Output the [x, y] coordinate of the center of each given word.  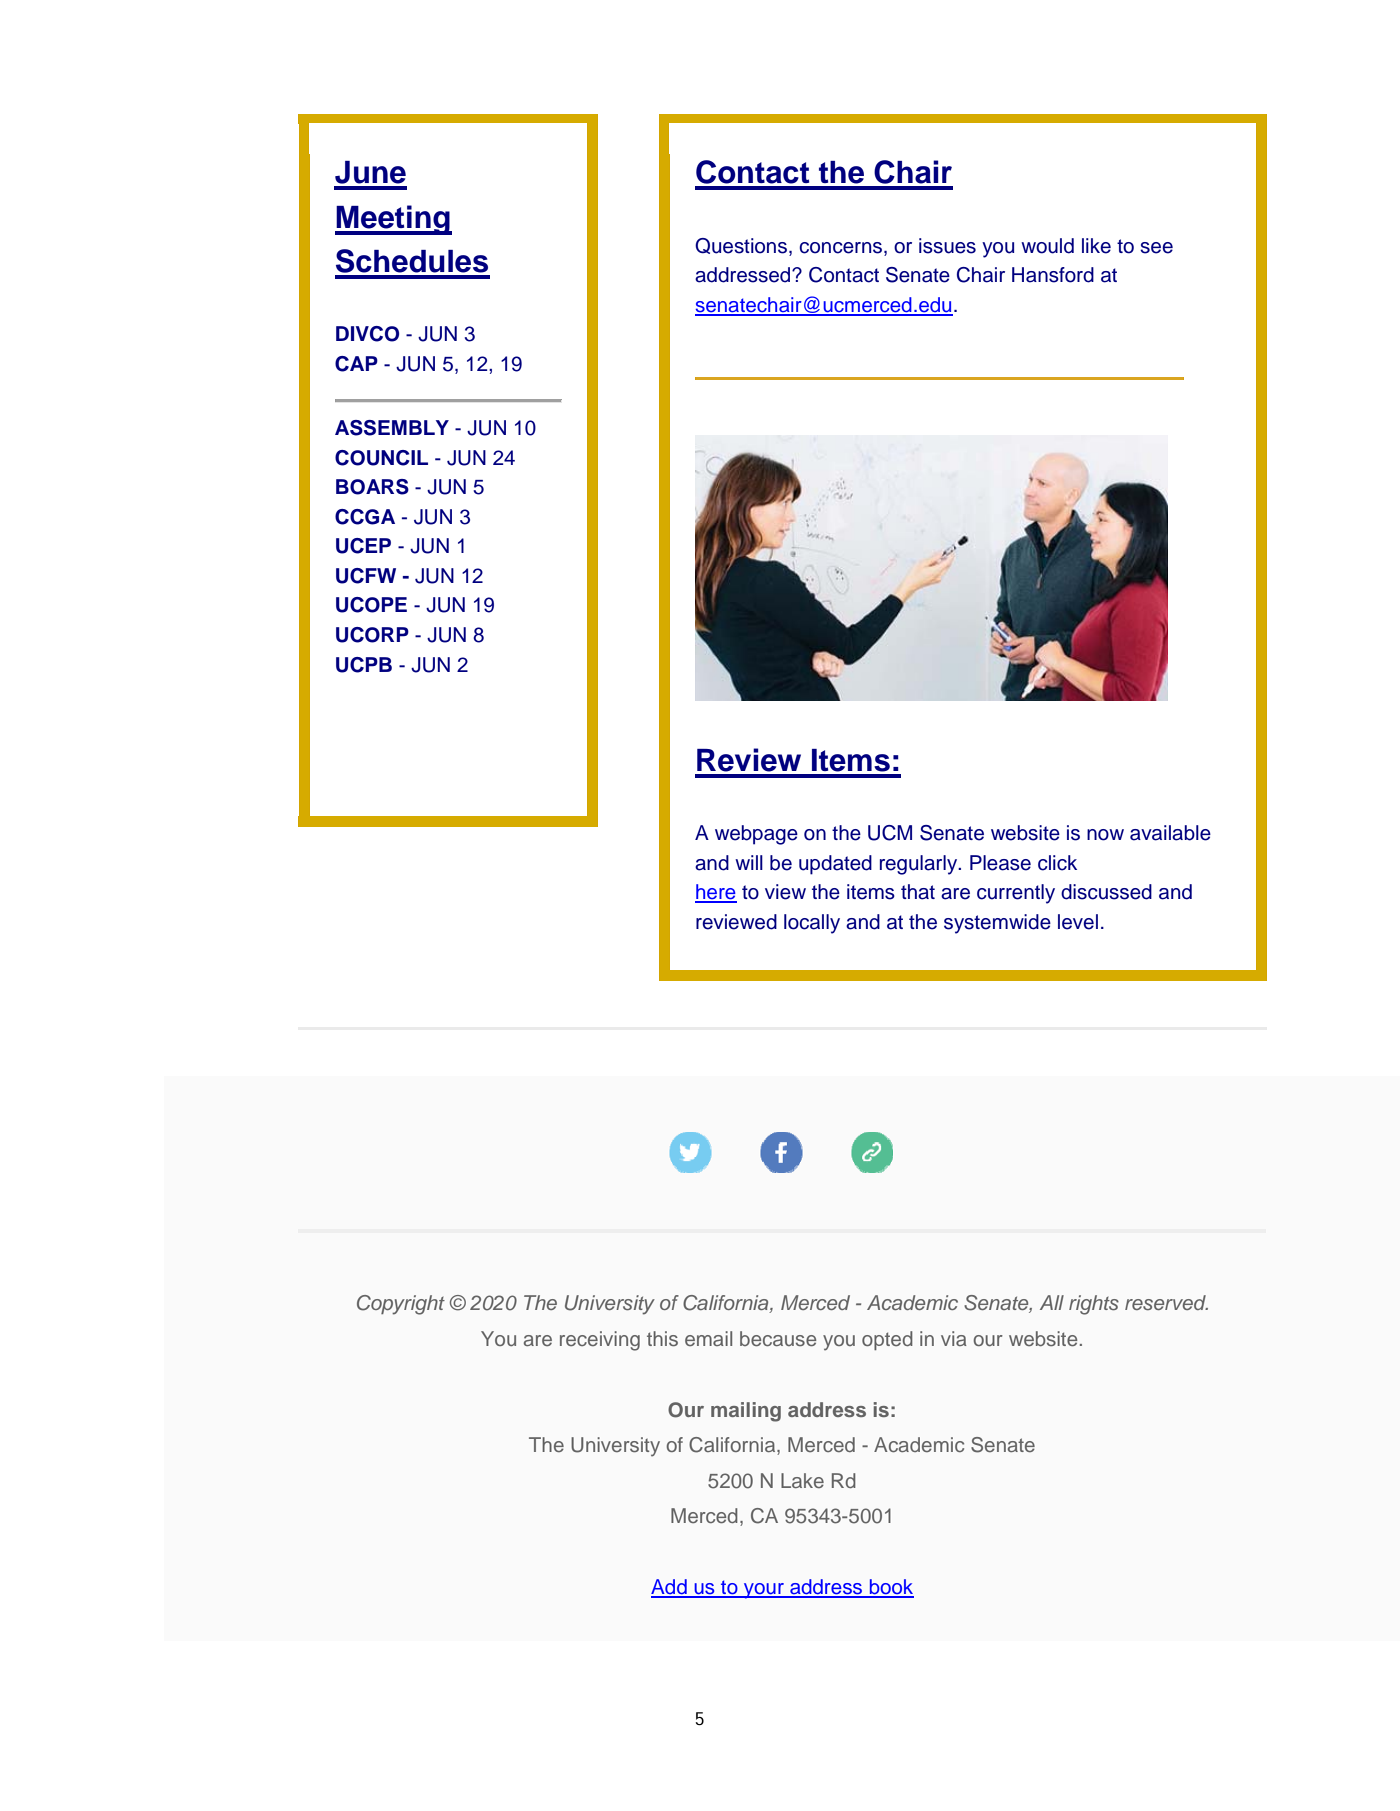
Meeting [393, 220]
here [716, 893]
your [764, 1591]
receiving [600, 1341]
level [1078, 922]
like [1096, 246]
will [749, 862]
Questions [741, 246]
